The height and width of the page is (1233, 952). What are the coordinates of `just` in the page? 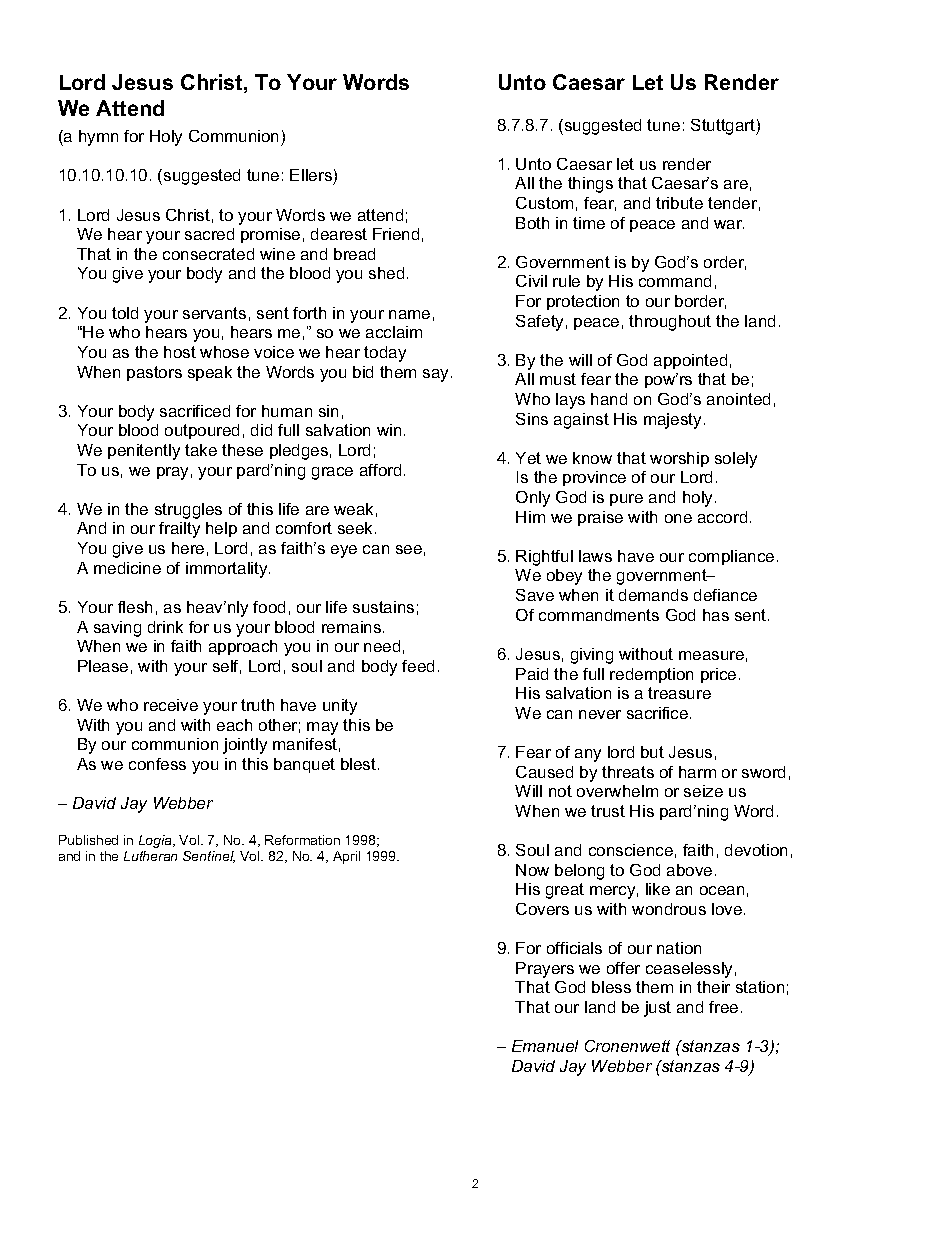 It's located at (657, 1009).
